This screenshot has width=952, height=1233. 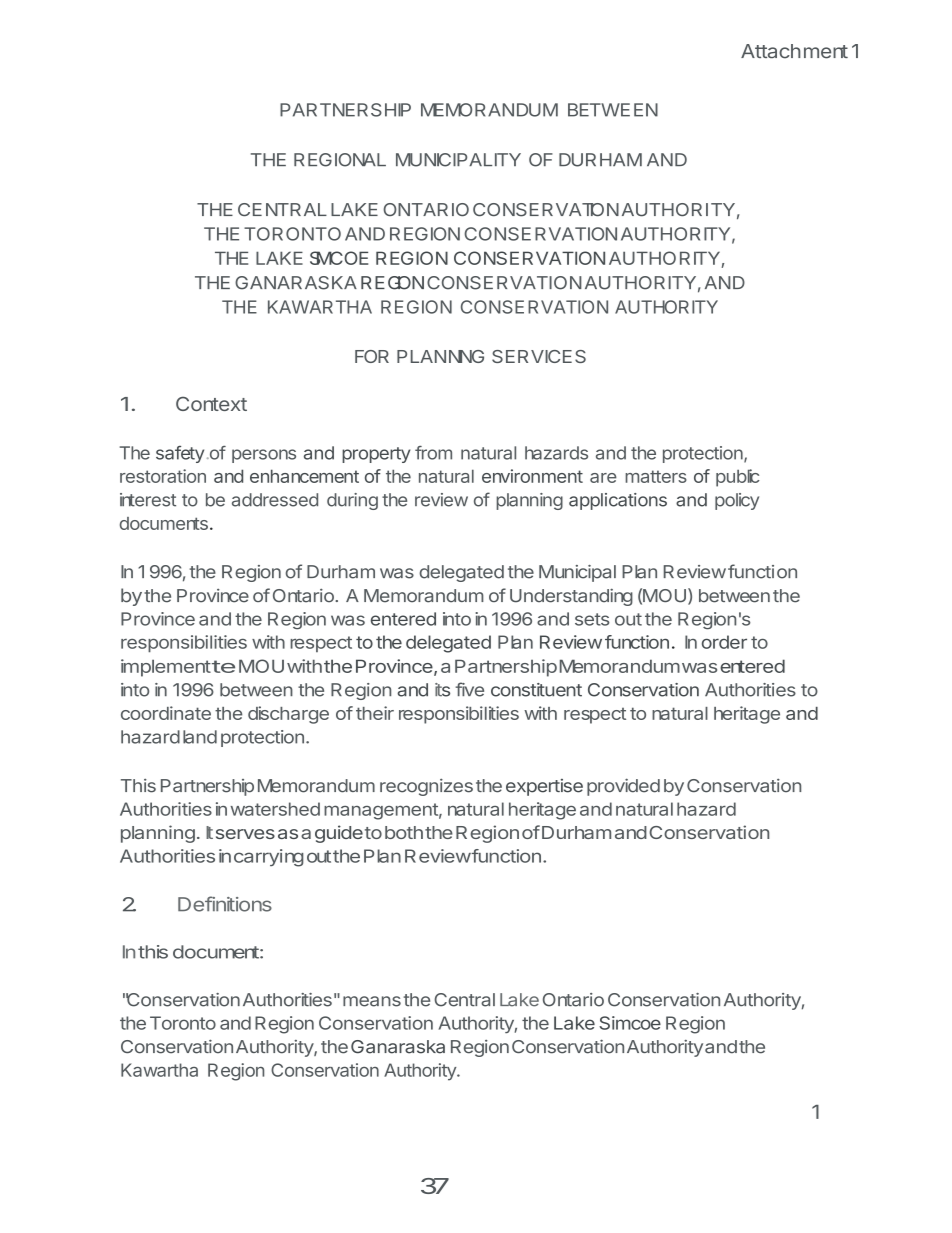 What do you see at coordinates (724, 642) in the screenshot?
I see `order` at bounding box center [724, 642].
